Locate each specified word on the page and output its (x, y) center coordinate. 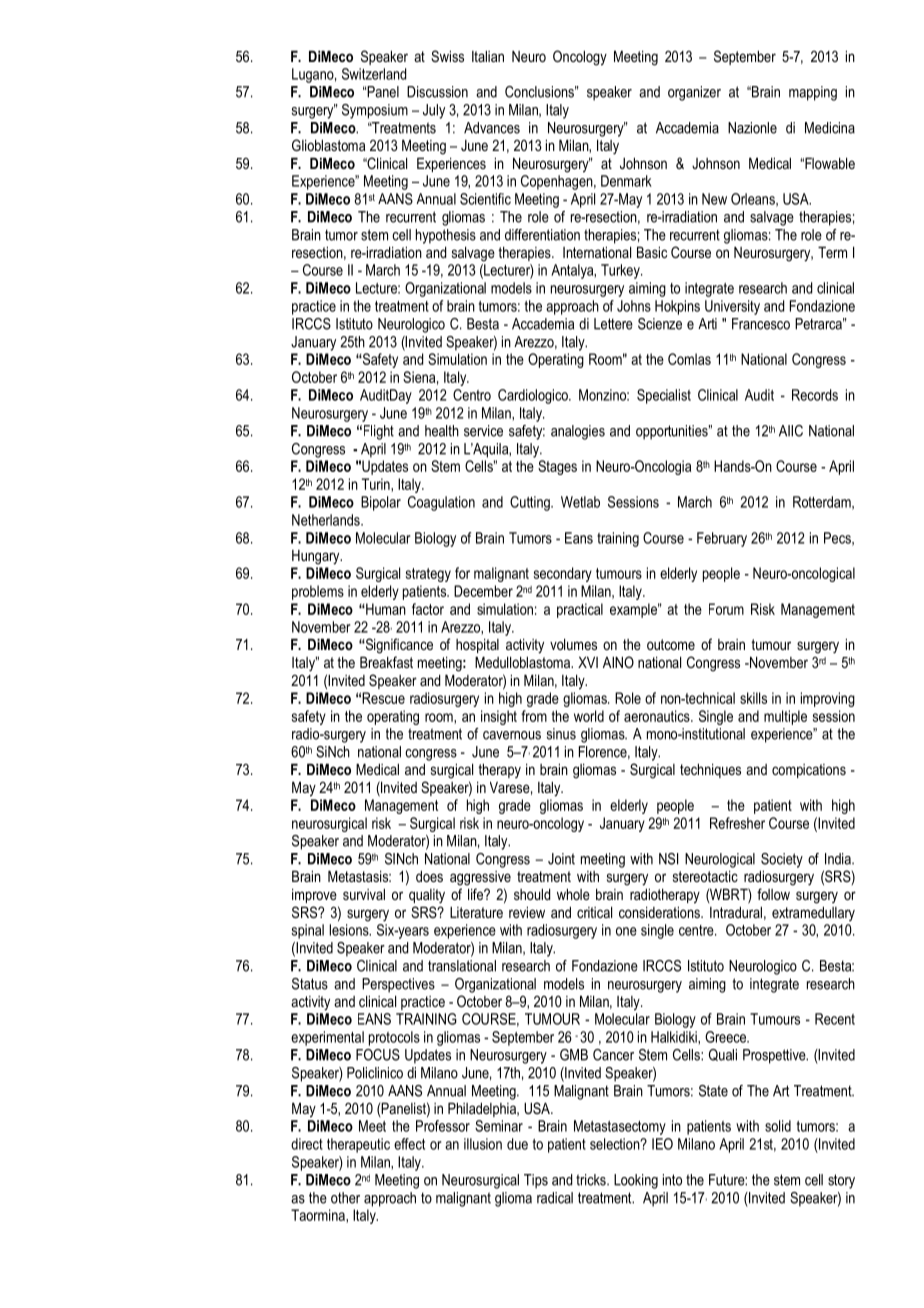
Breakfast (386, 662)
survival (364, 894)
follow (773, 894)
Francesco (761, 324)
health (442, 431)
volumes (573, 644)
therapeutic (358, 1145)
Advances (492, 128)
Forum (726, 609)
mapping (813, 93)
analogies (578, 432)
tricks (592, 1180)
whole (573, 894)
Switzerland (374, 74)
